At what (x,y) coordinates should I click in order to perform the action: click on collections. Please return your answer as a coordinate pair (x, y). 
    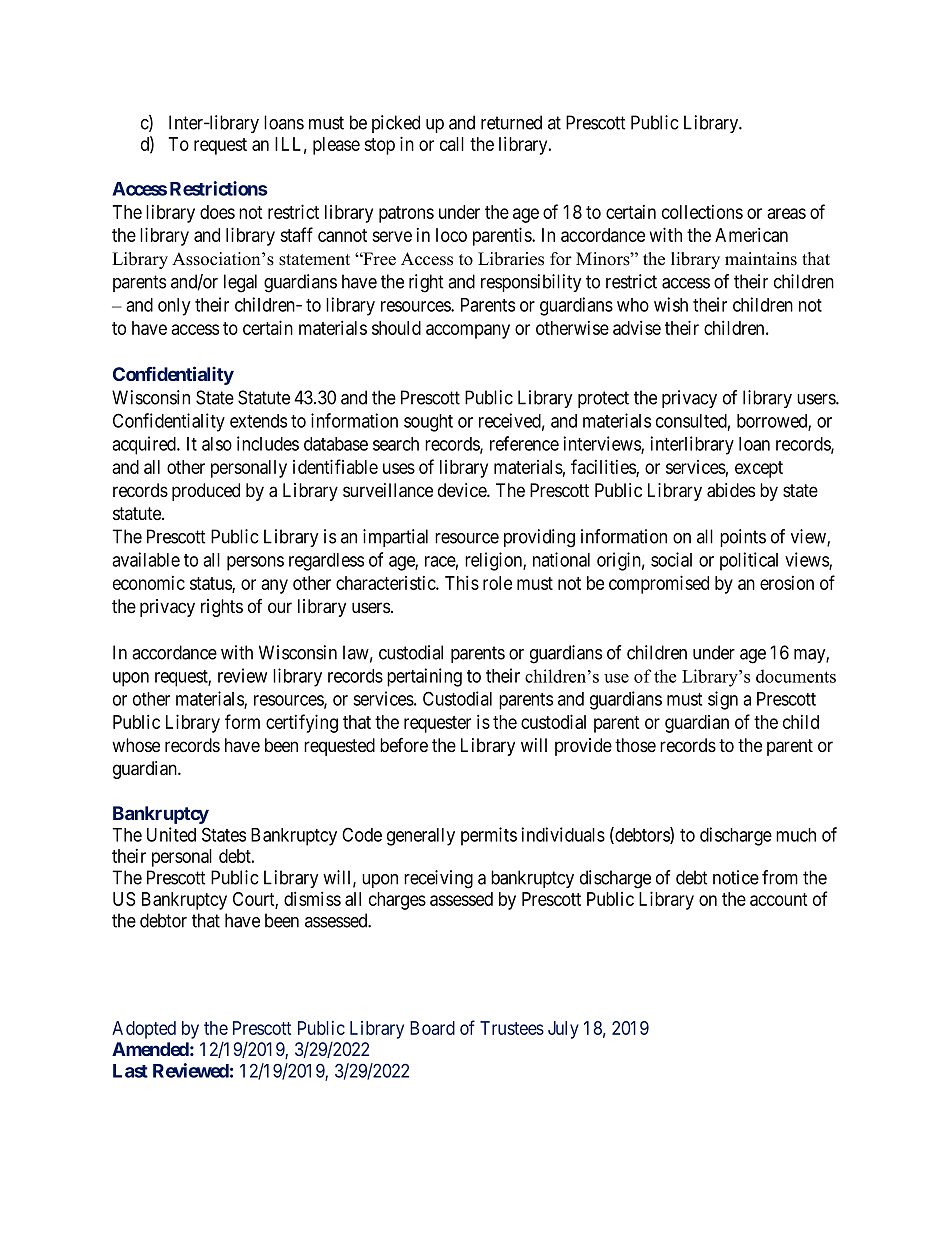
    Looking at the image, I should click on (702, 212).
